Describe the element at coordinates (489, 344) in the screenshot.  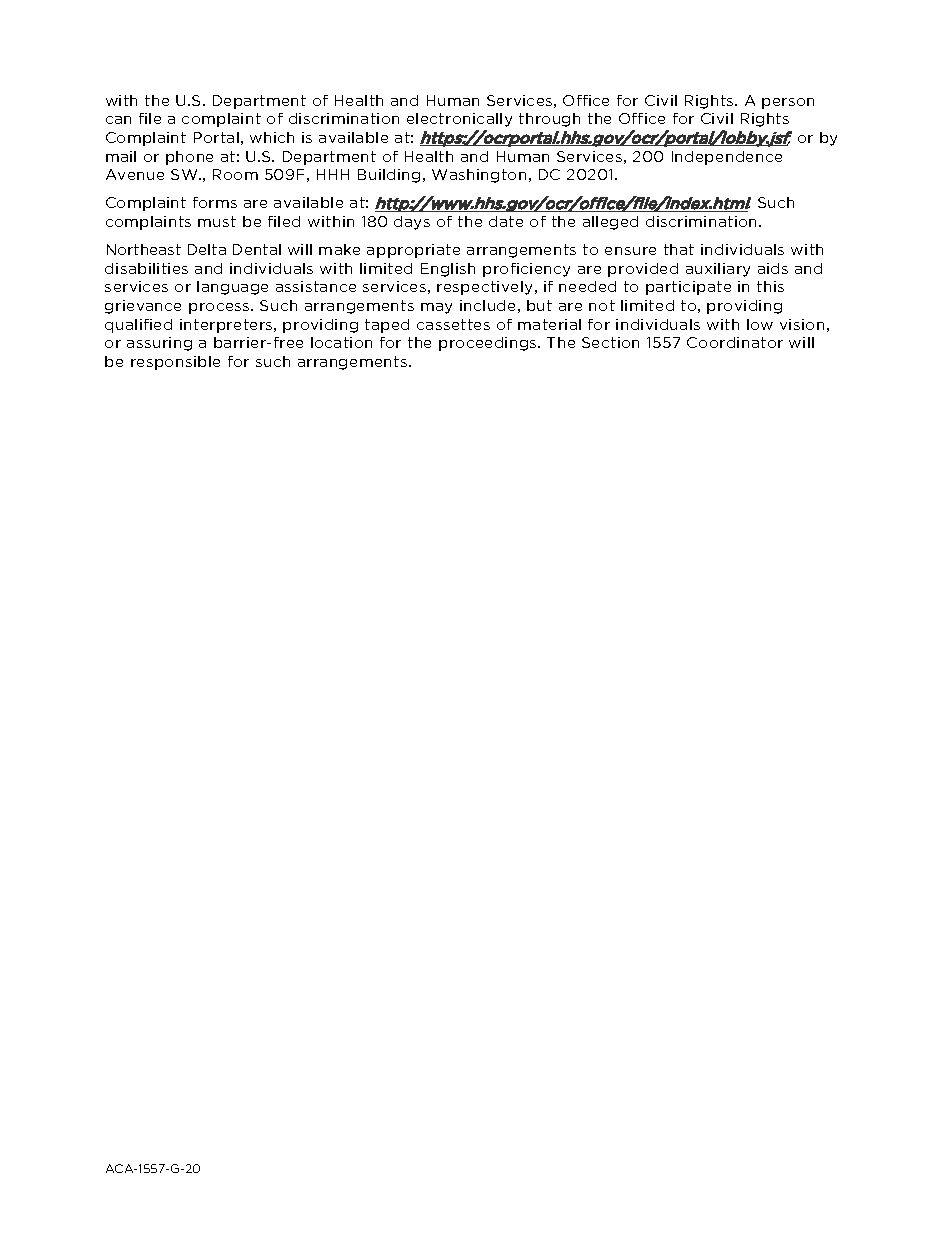
I see `proceedings` at that location.
